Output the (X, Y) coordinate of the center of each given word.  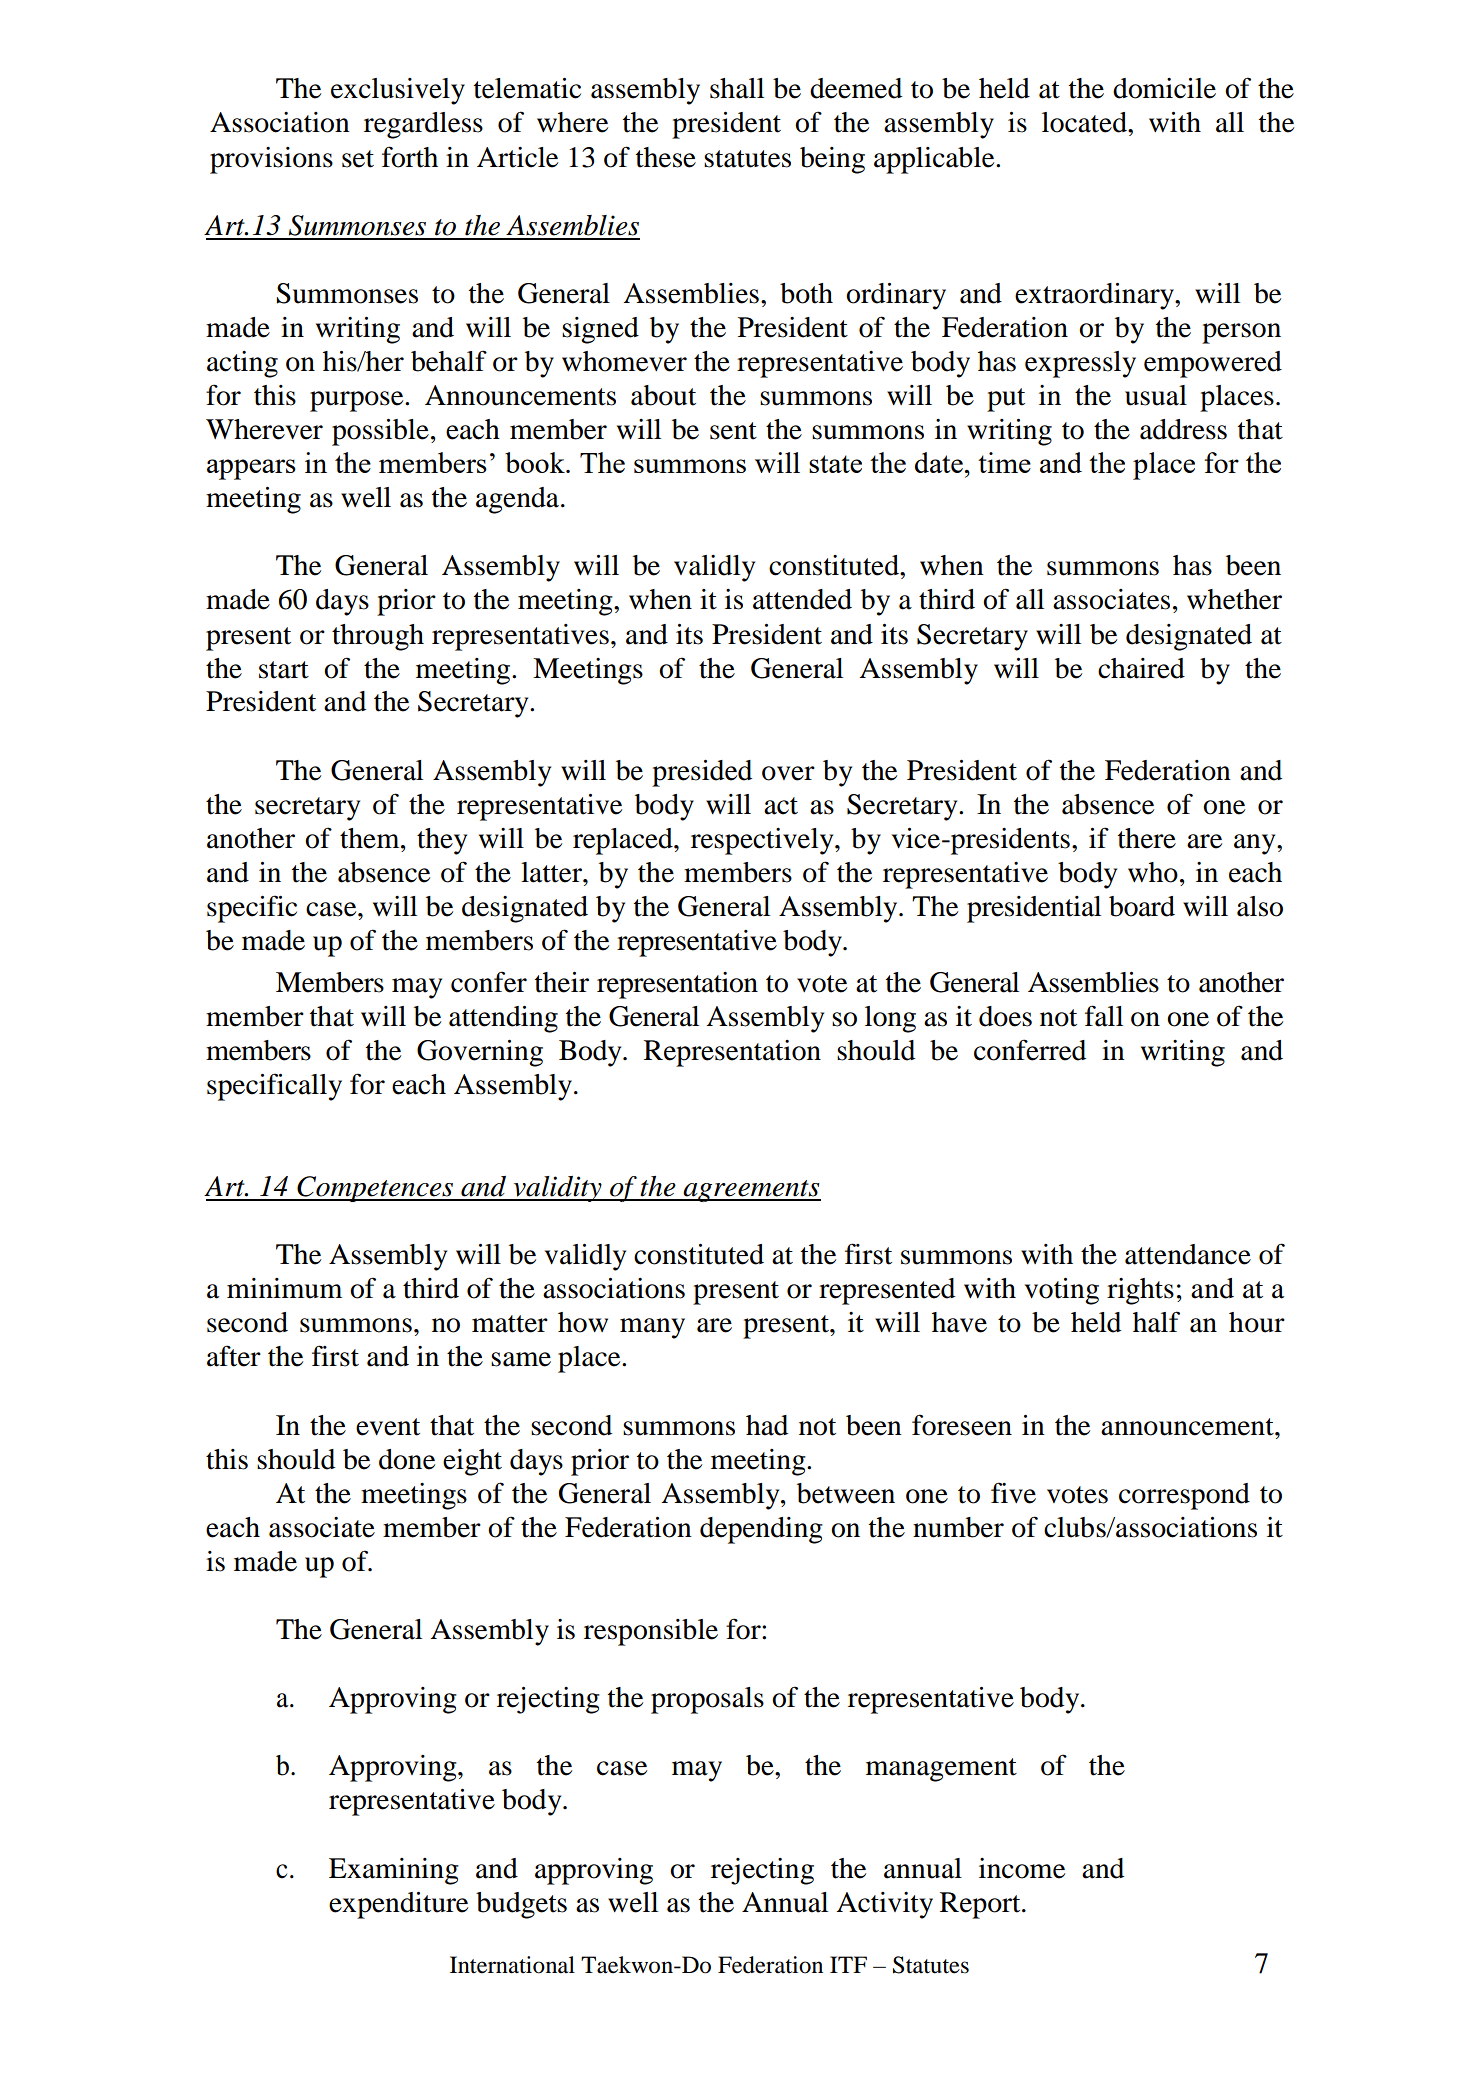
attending (503, 1019)
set (358, 159)
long (890, 1019)
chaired (1141, 668)
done (407, 1459)
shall (737, 88)
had (767, 1425)
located (1085, 122)
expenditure (398, 1905)
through (378, 637)
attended (802, 599)
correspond (1184, 1496)
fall (1104, 1016)
